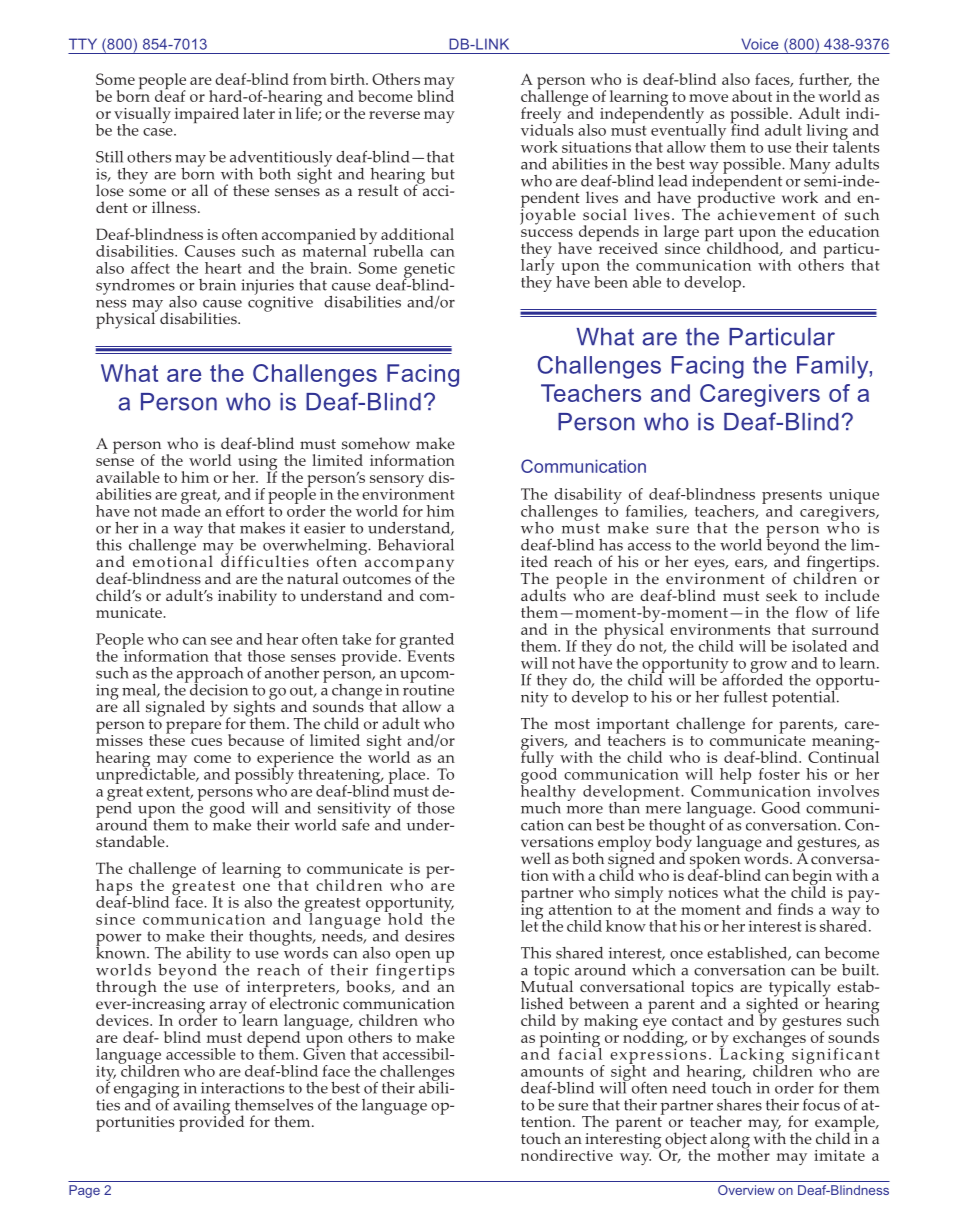 Image resolution: width=958 pixels, height=1232 pixels. Describe the element at coordinates (143, 1093) in the screenshot. I see `gag` at that location.
